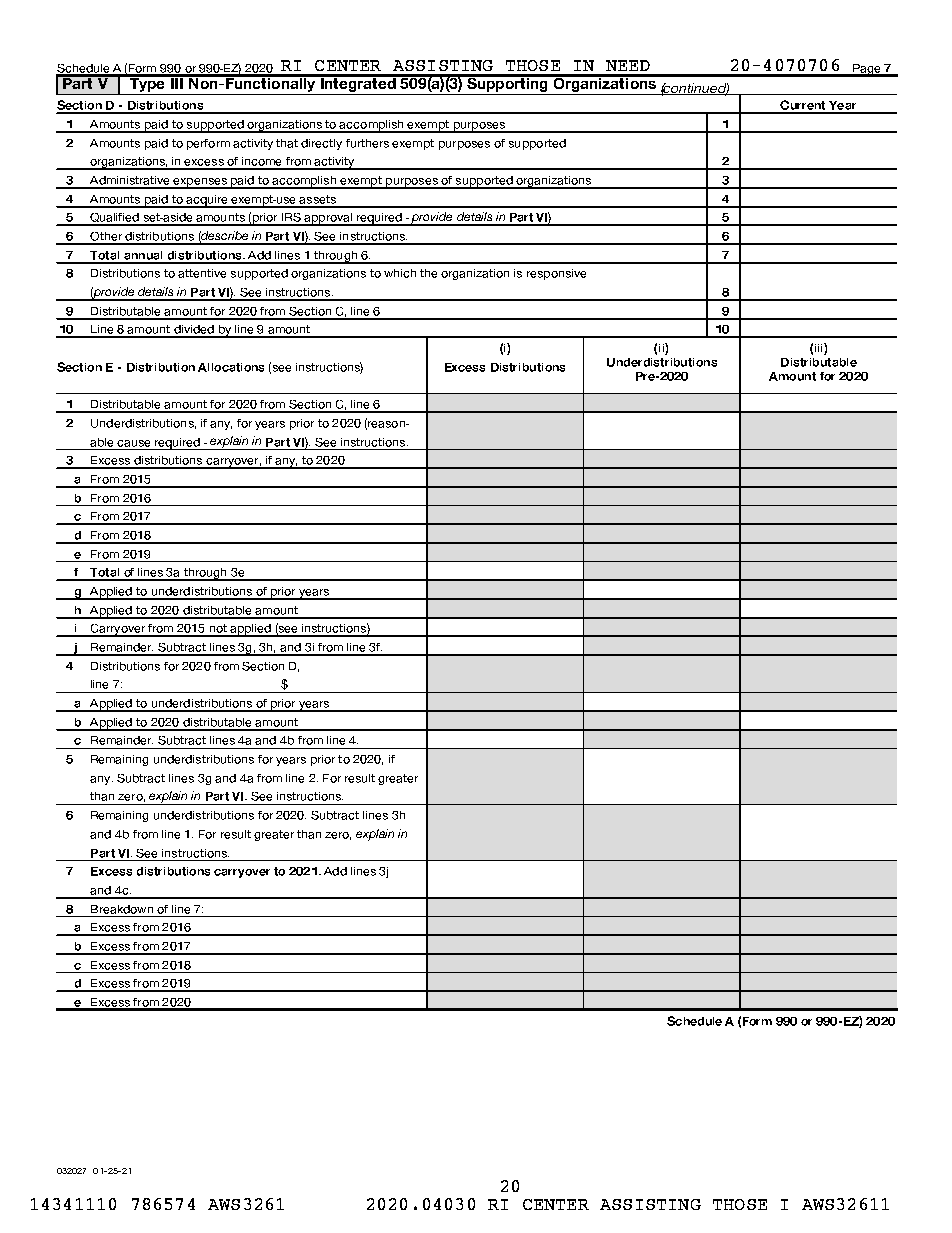 This screenshot has height=1233, width=952. Describe the element at coordinates (231, 367) in the screenshot. I see `Allocations` at that location.
